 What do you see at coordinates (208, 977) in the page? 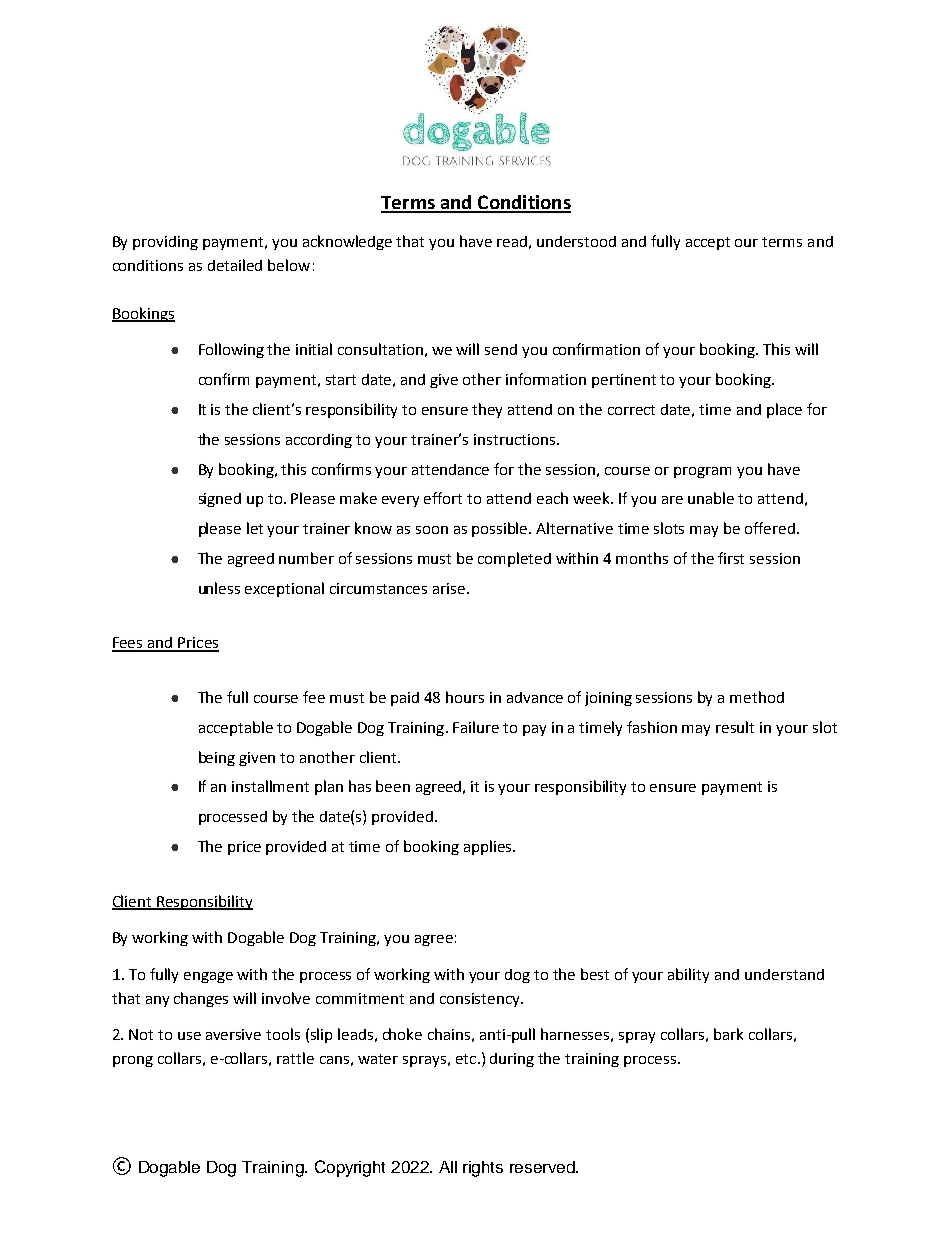
I see `engage` at bounding box center [208, 977].
